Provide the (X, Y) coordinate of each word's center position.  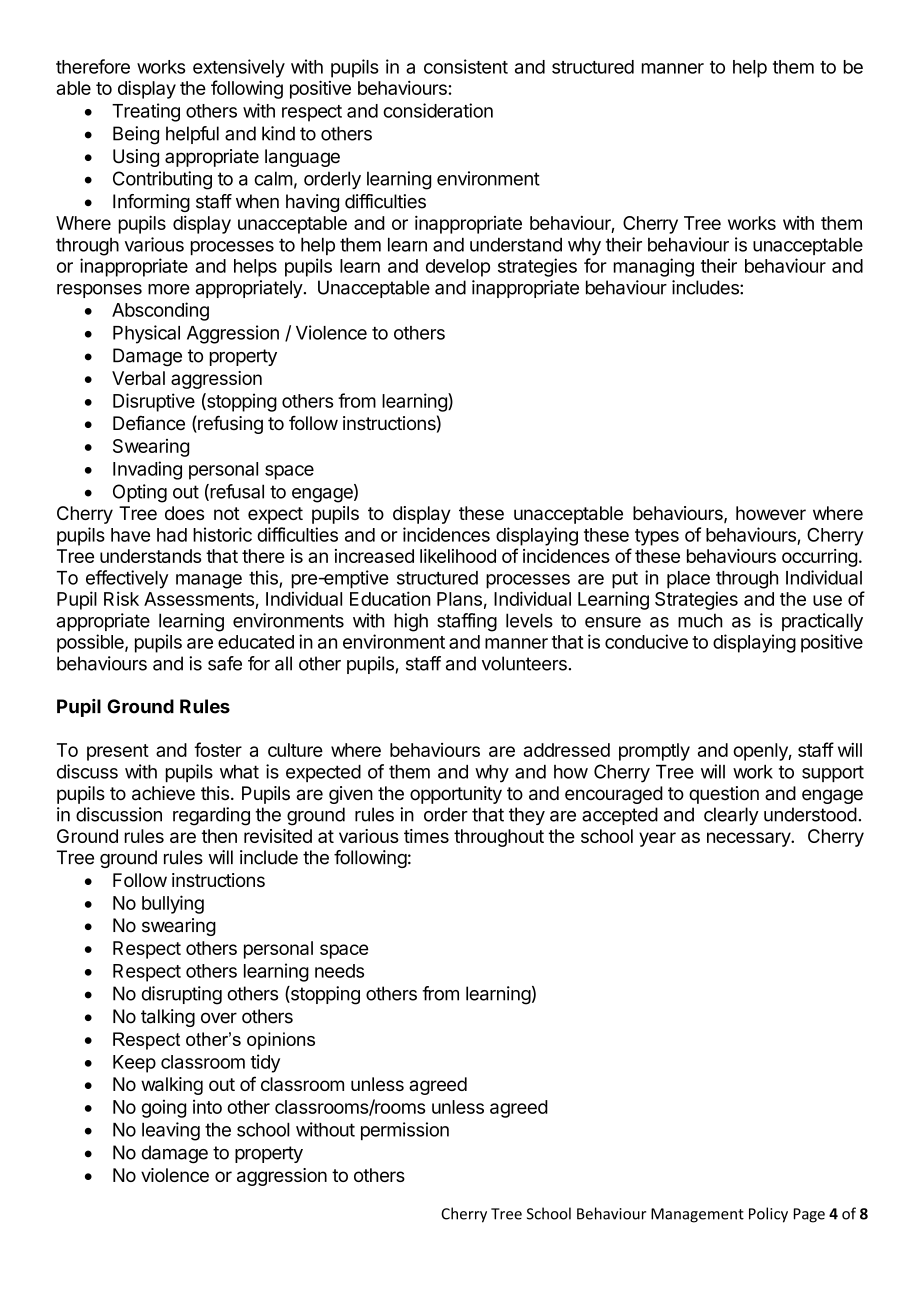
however (771, 513)
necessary (749, 839)
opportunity (456, 795)
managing (654, 267)
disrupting (182, 995)
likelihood (458, 556)
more (169, 289)
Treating (146, 112)
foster (218, 749)
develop (458, 268)
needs (339, 971)
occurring (819, 558)
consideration (438, 110)
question (724, 795)
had (172, 535)
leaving (171, 1131)
